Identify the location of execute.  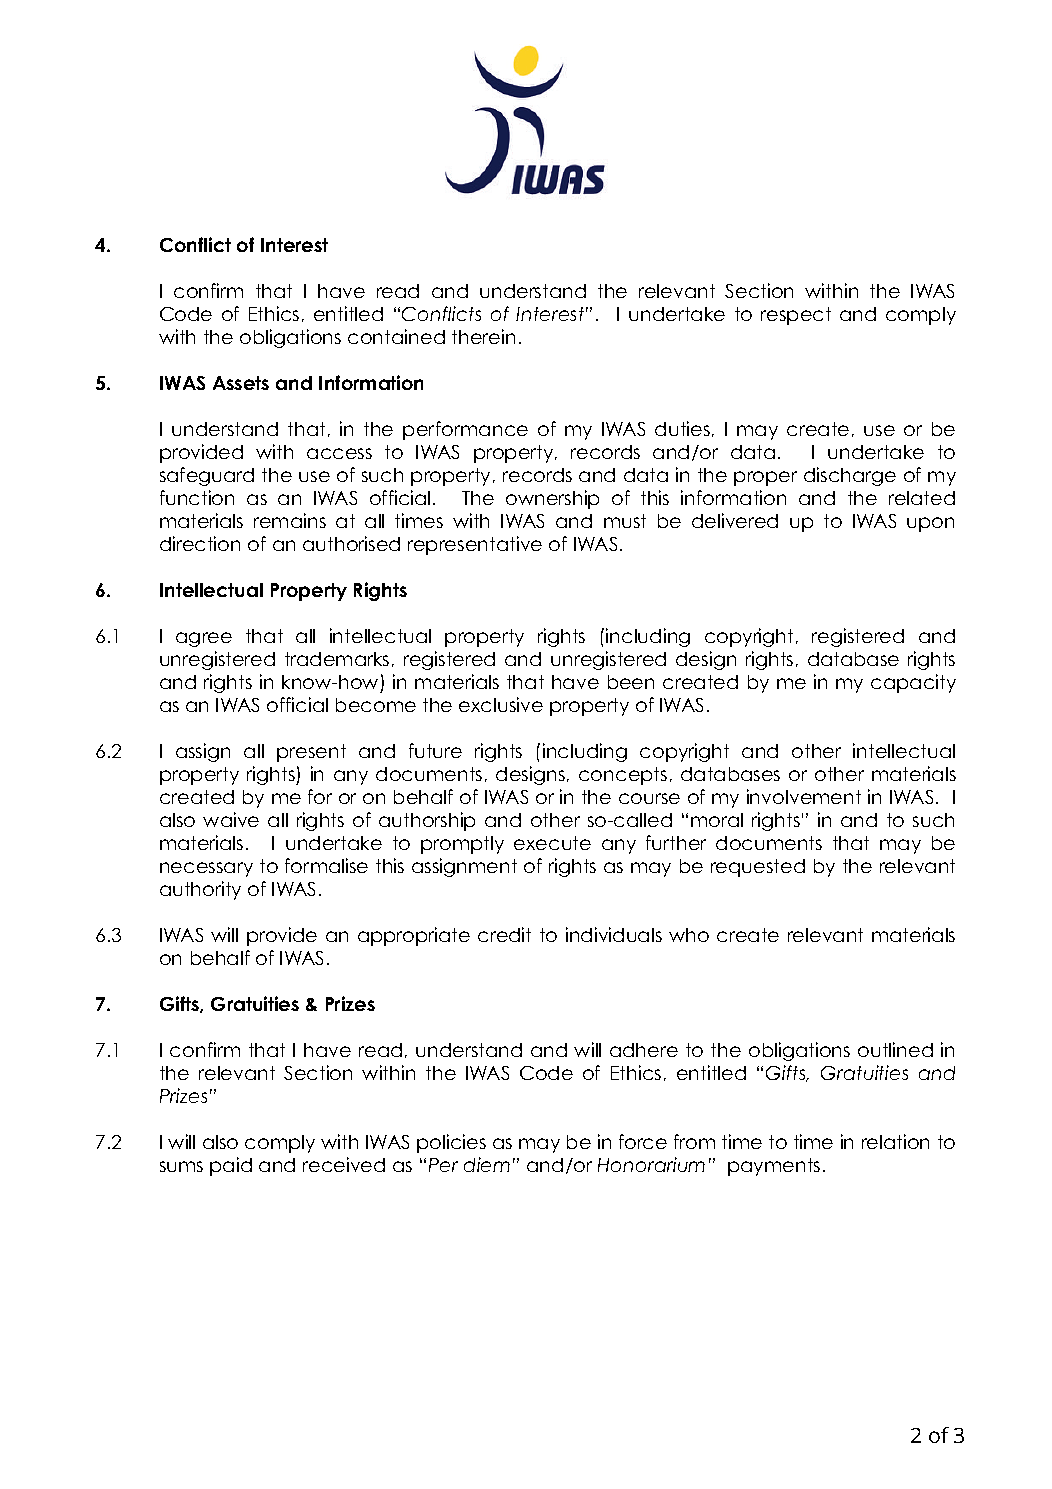
(552, 843).
